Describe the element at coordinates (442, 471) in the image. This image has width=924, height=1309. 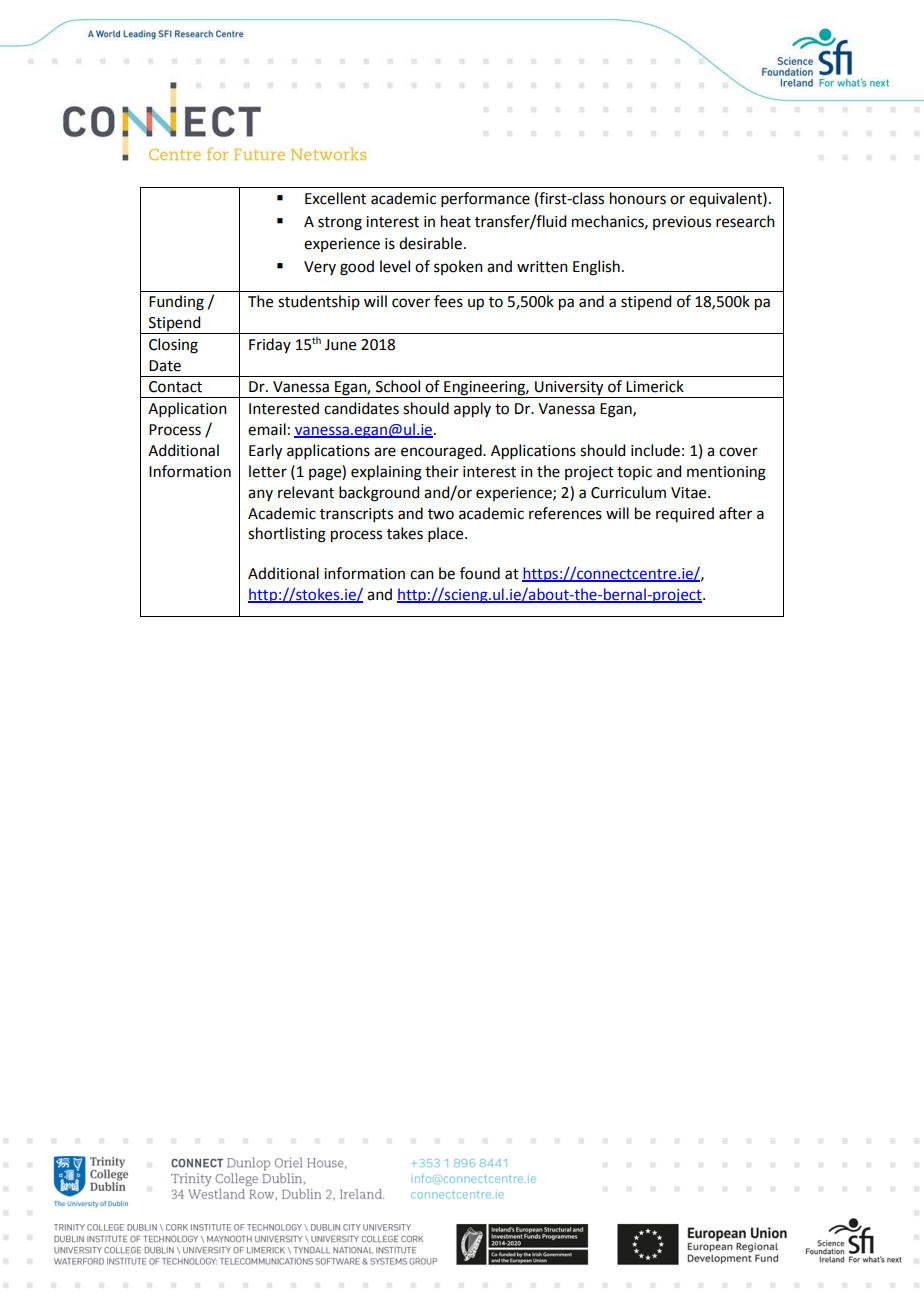
I see `their` at that location.
